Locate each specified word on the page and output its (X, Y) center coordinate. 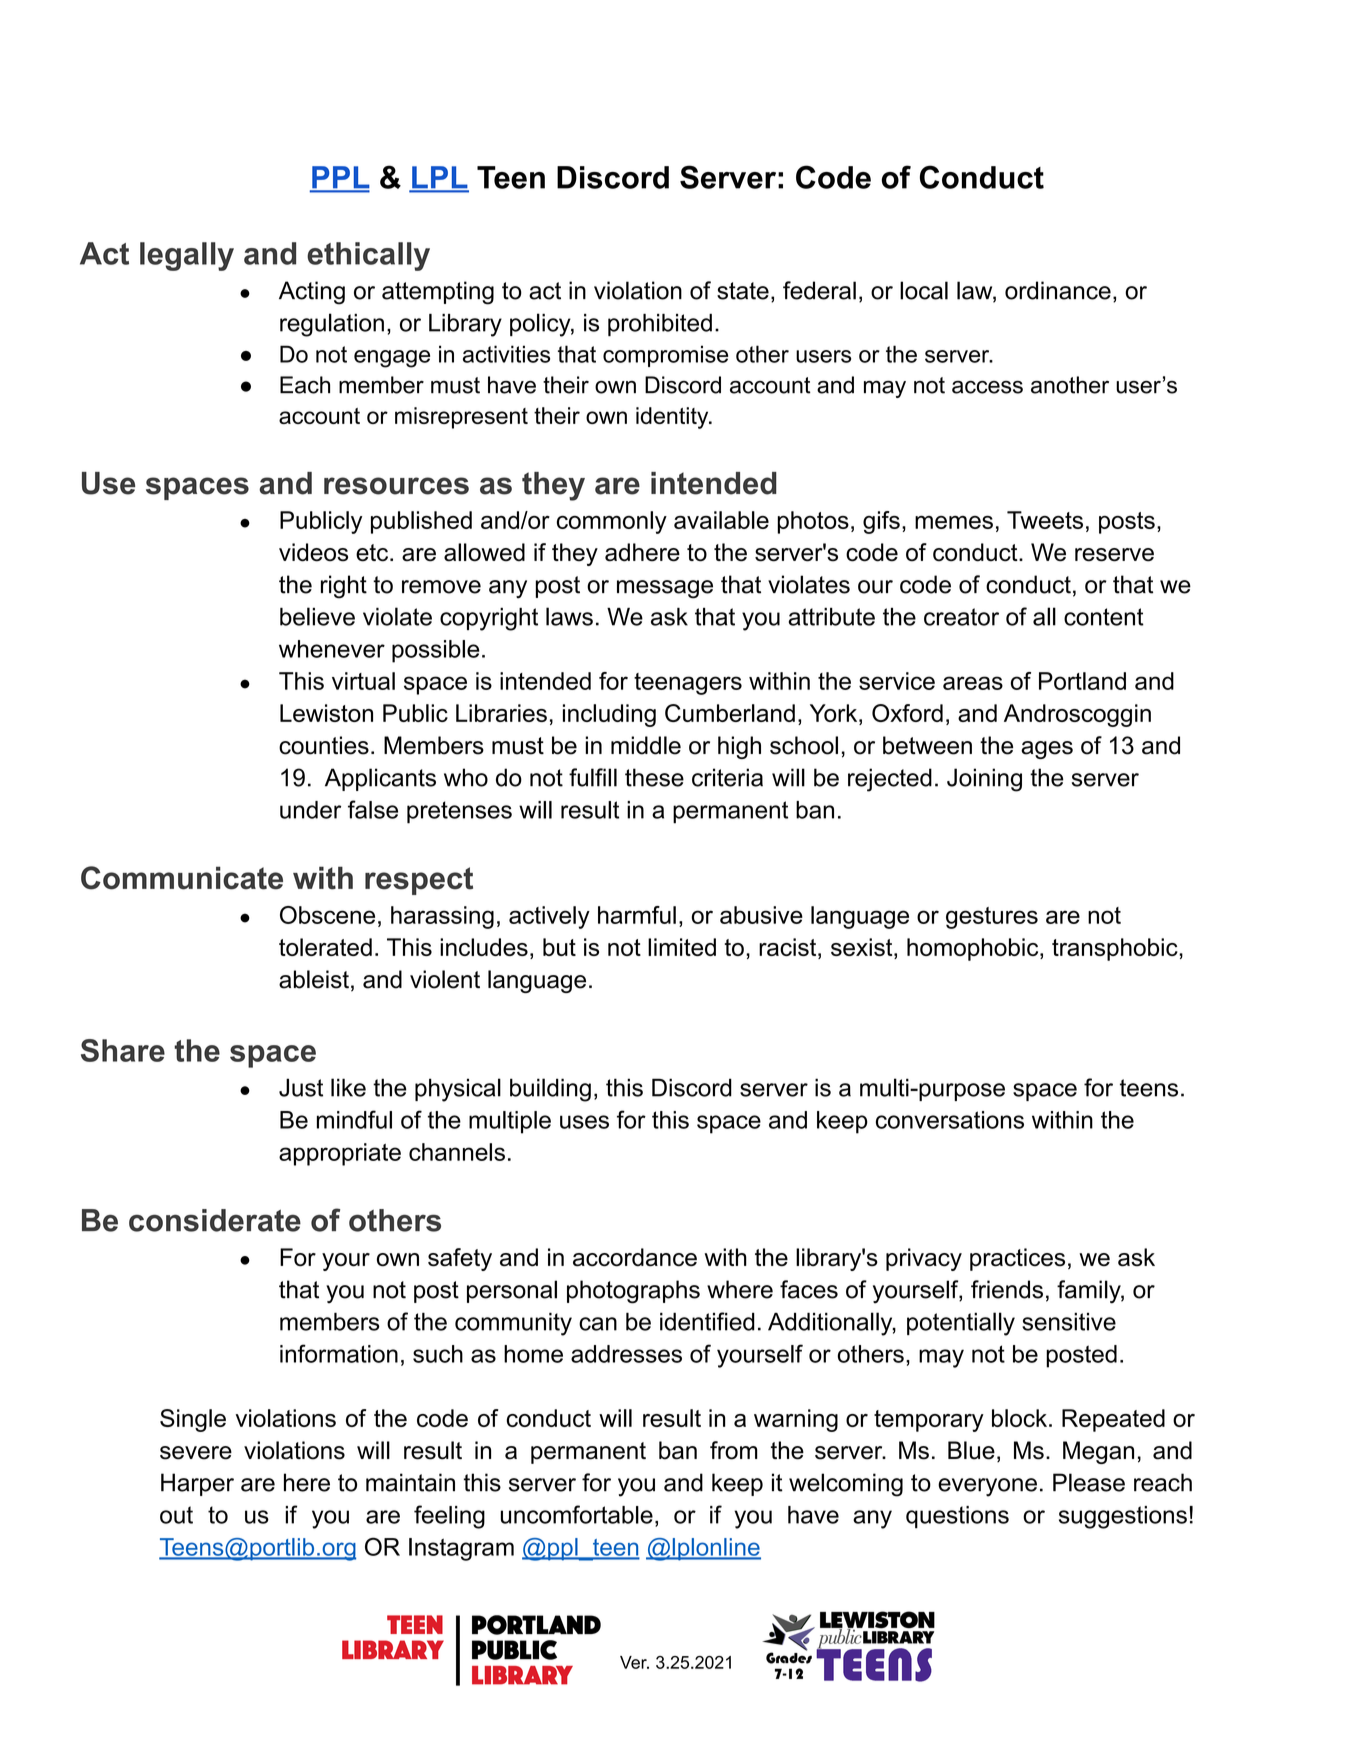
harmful (637, 915)
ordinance (1058, 290)
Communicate (182, 878)
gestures (992, 918)
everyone (987, 1487)
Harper (197, 1484)
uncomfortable (577, 1514)
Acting (312, 293)
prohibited (660, 325)
